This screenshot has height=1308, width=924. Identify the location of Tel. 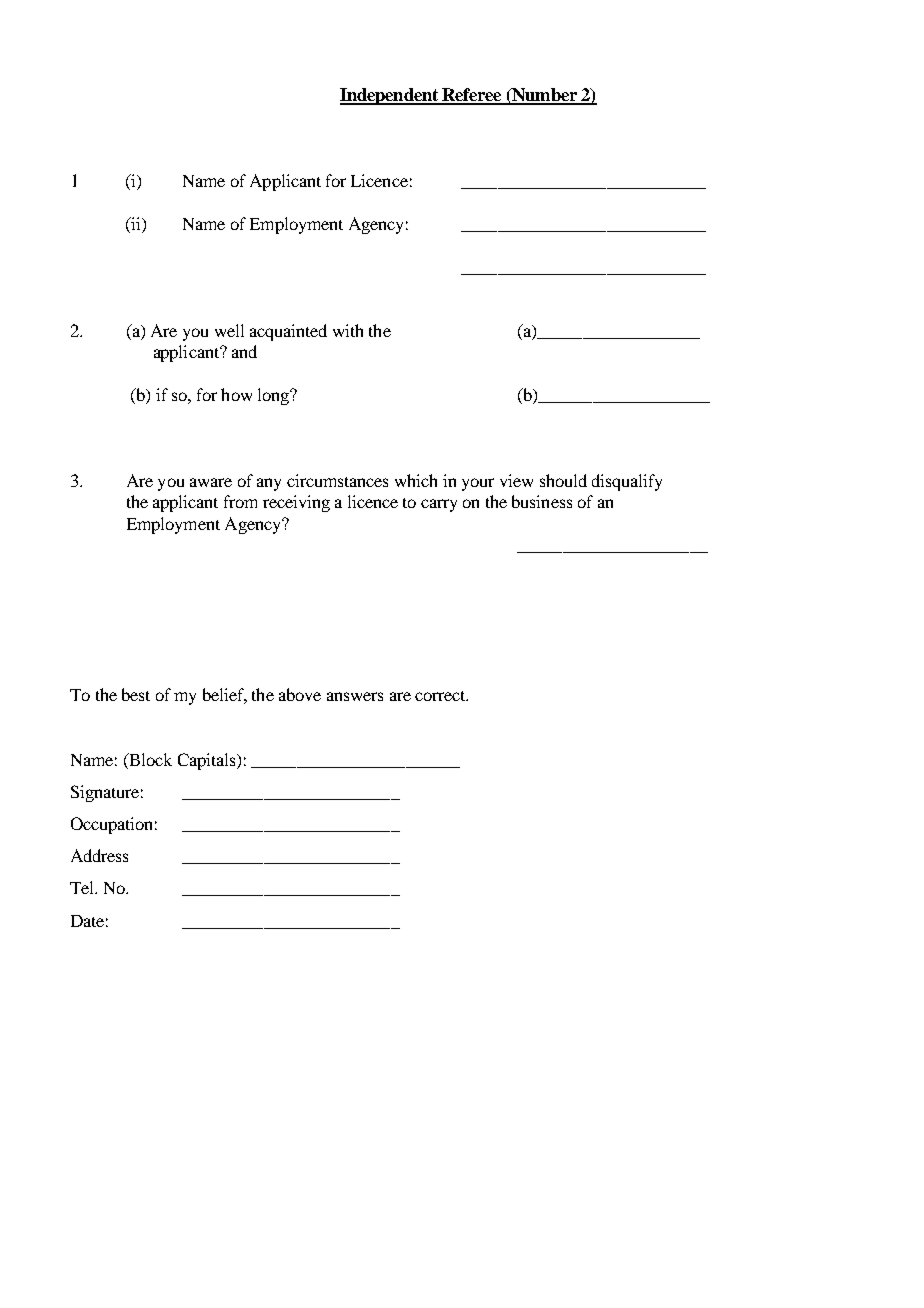
(83, 887).
